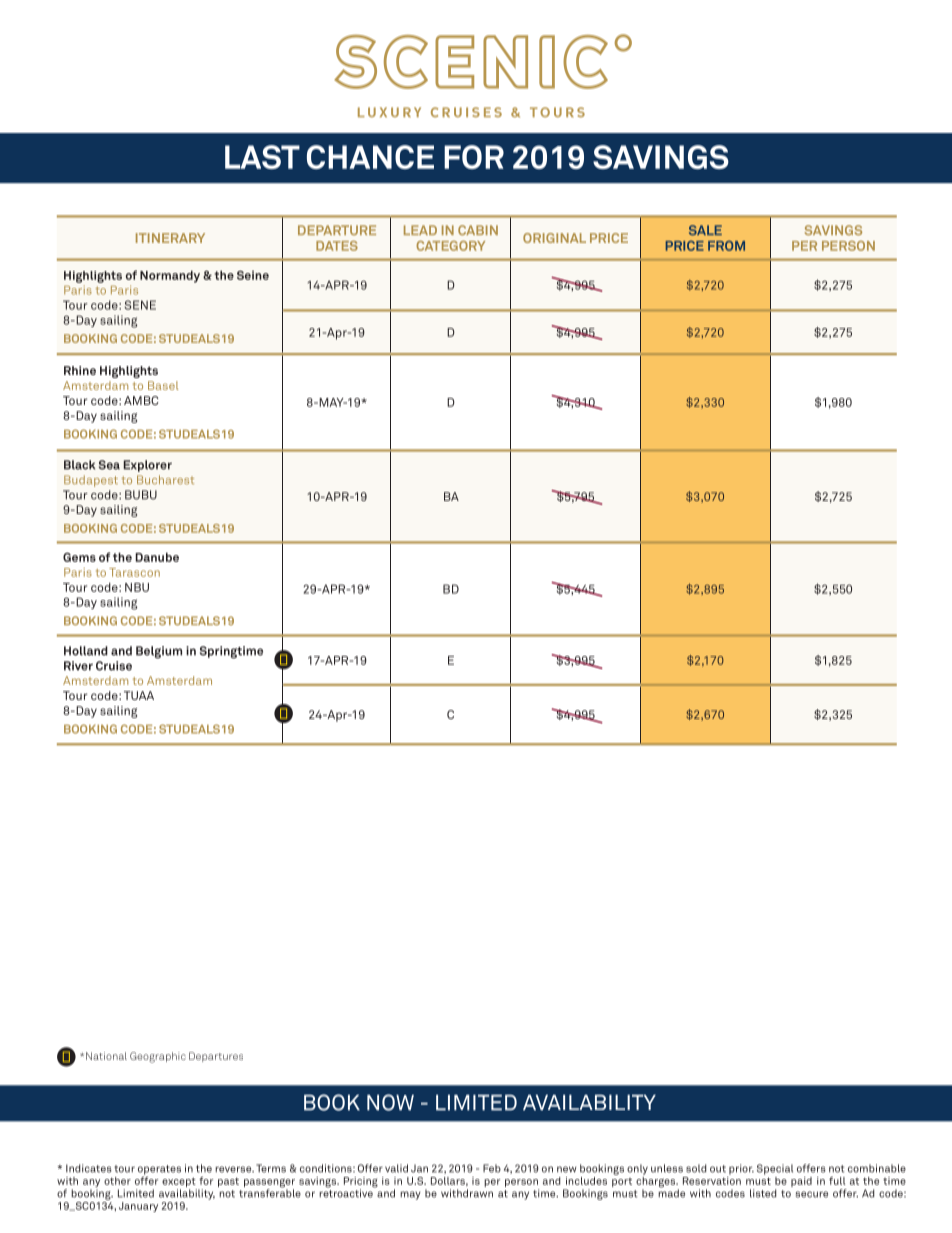  I want to click on prior, so click(741, 1169).
